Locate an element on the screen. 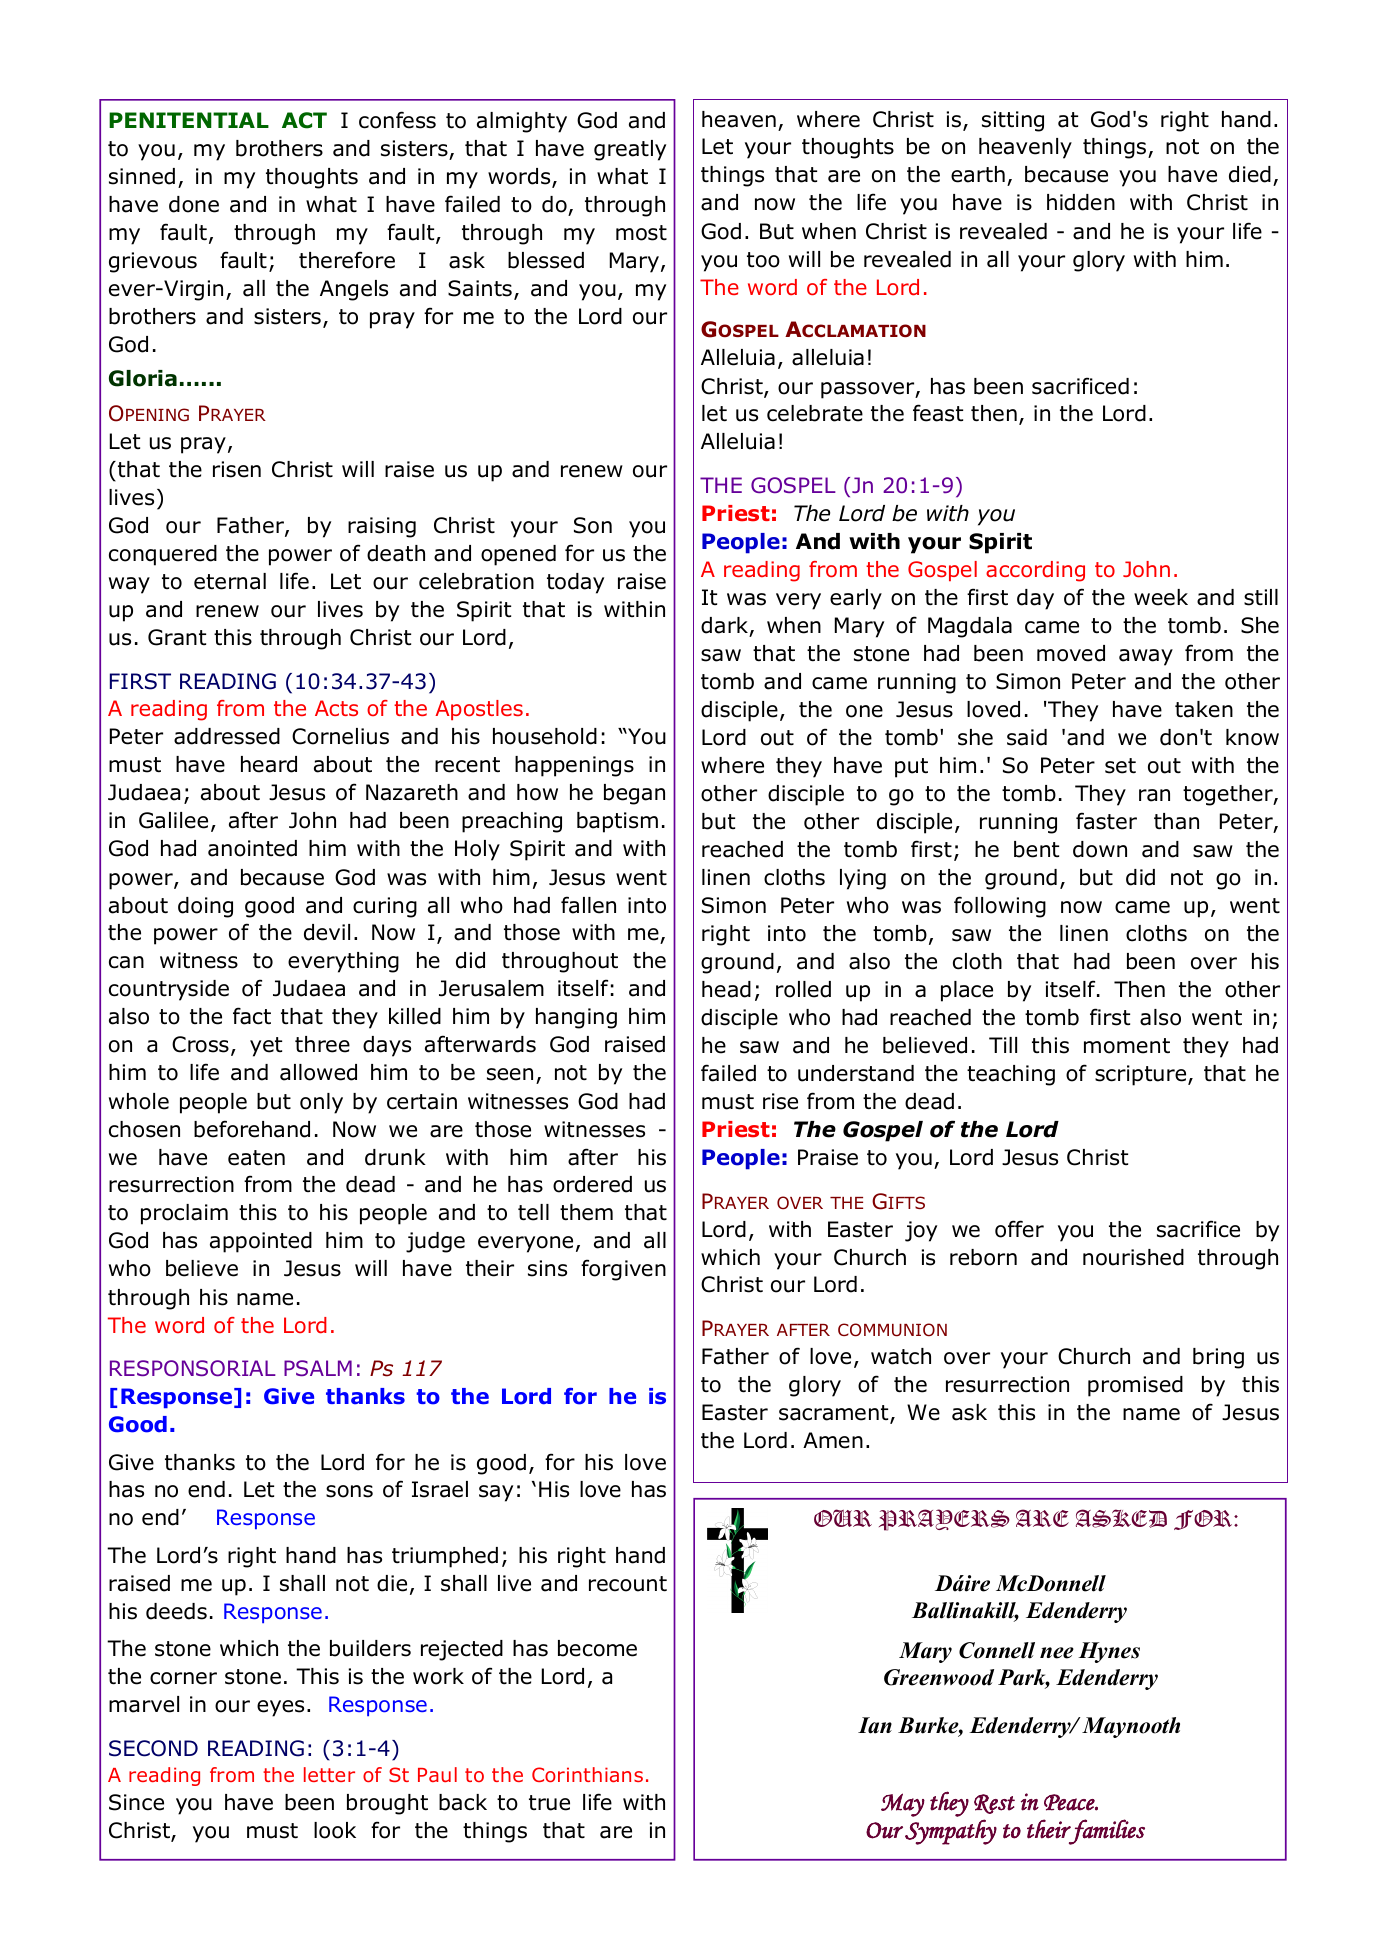 The image size is (1385, 1960). addressed is located at coordinates (227, 736).
